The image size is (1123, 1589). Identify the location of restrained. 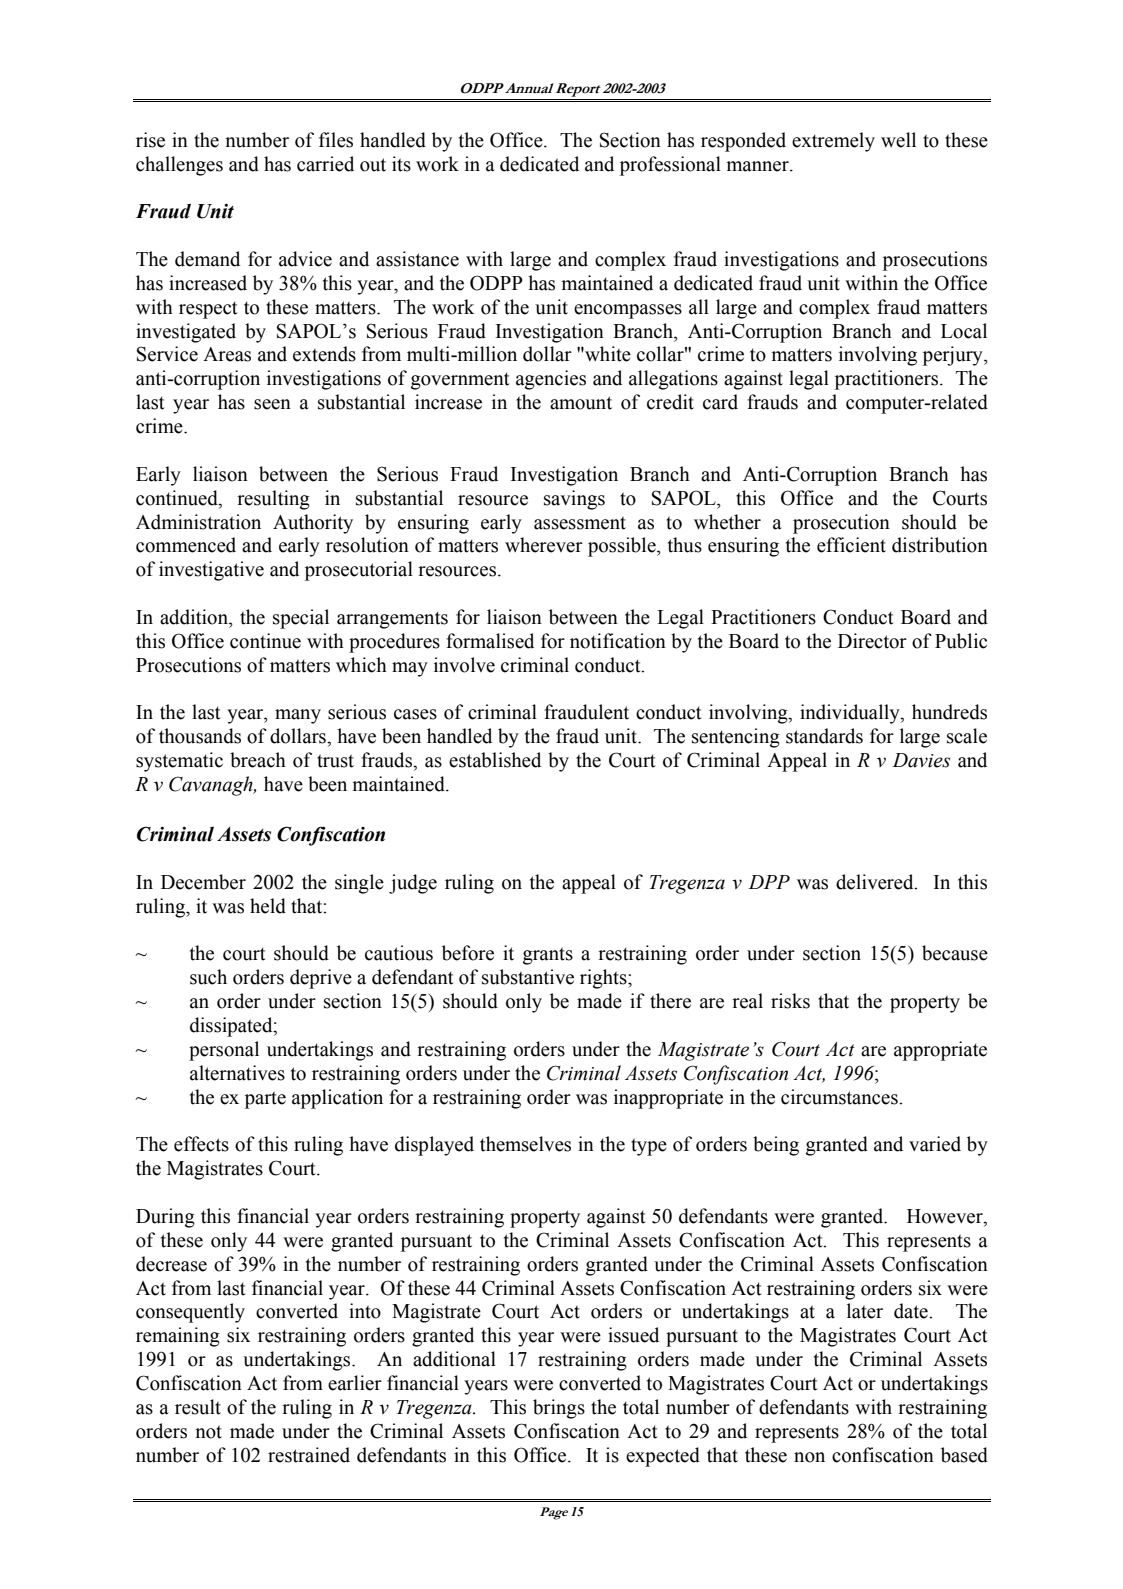
(309, 1455).
